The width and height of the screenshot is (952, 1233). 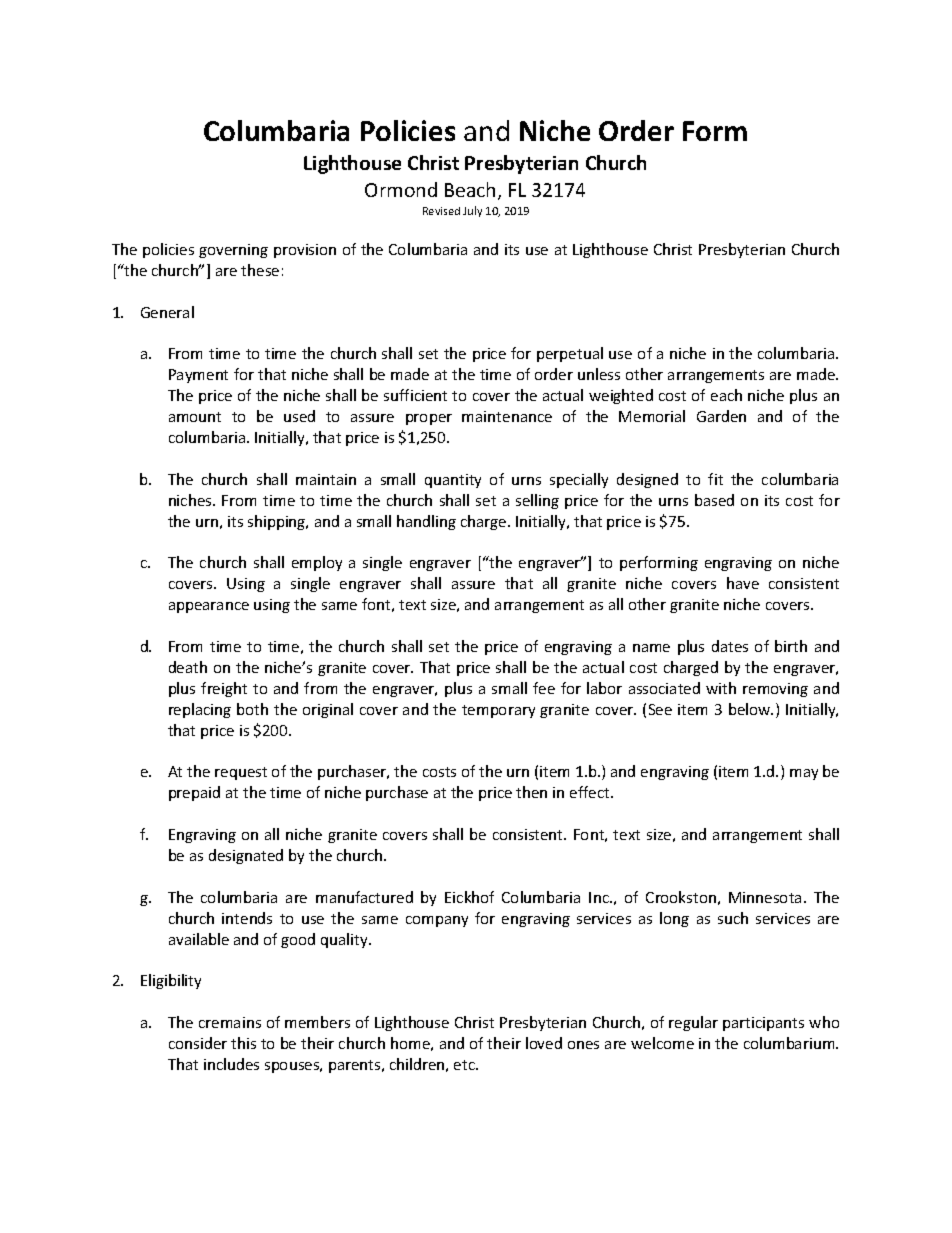 What do you see at coordinates (730, 646) in the screenshot?
I see `dates` at bounding box center [730, 646].
